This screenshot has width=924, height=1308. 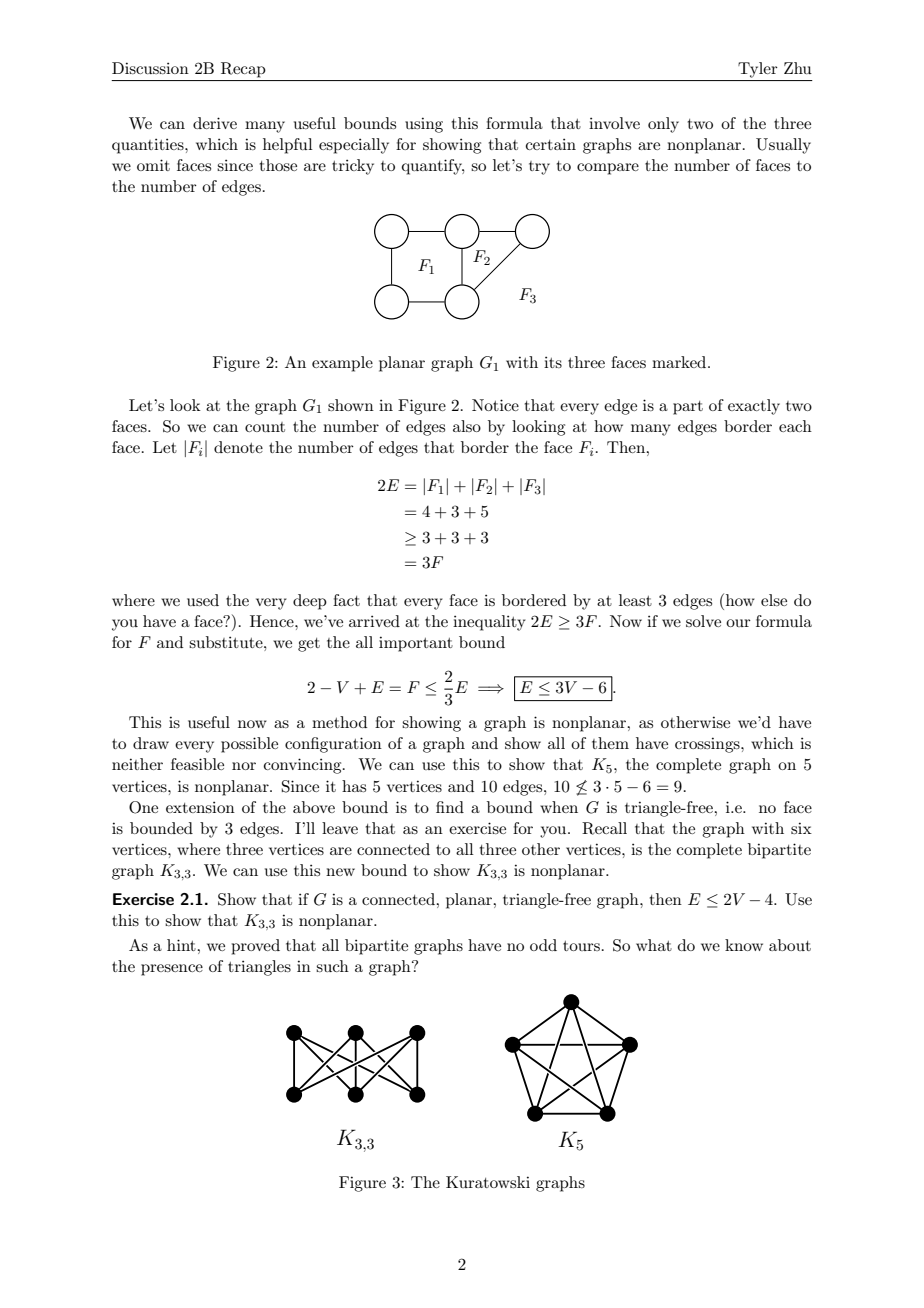 What do you see at coordinates (215, 123) in the screenshot?
I see `derive` at bounding box center [215, 123].
